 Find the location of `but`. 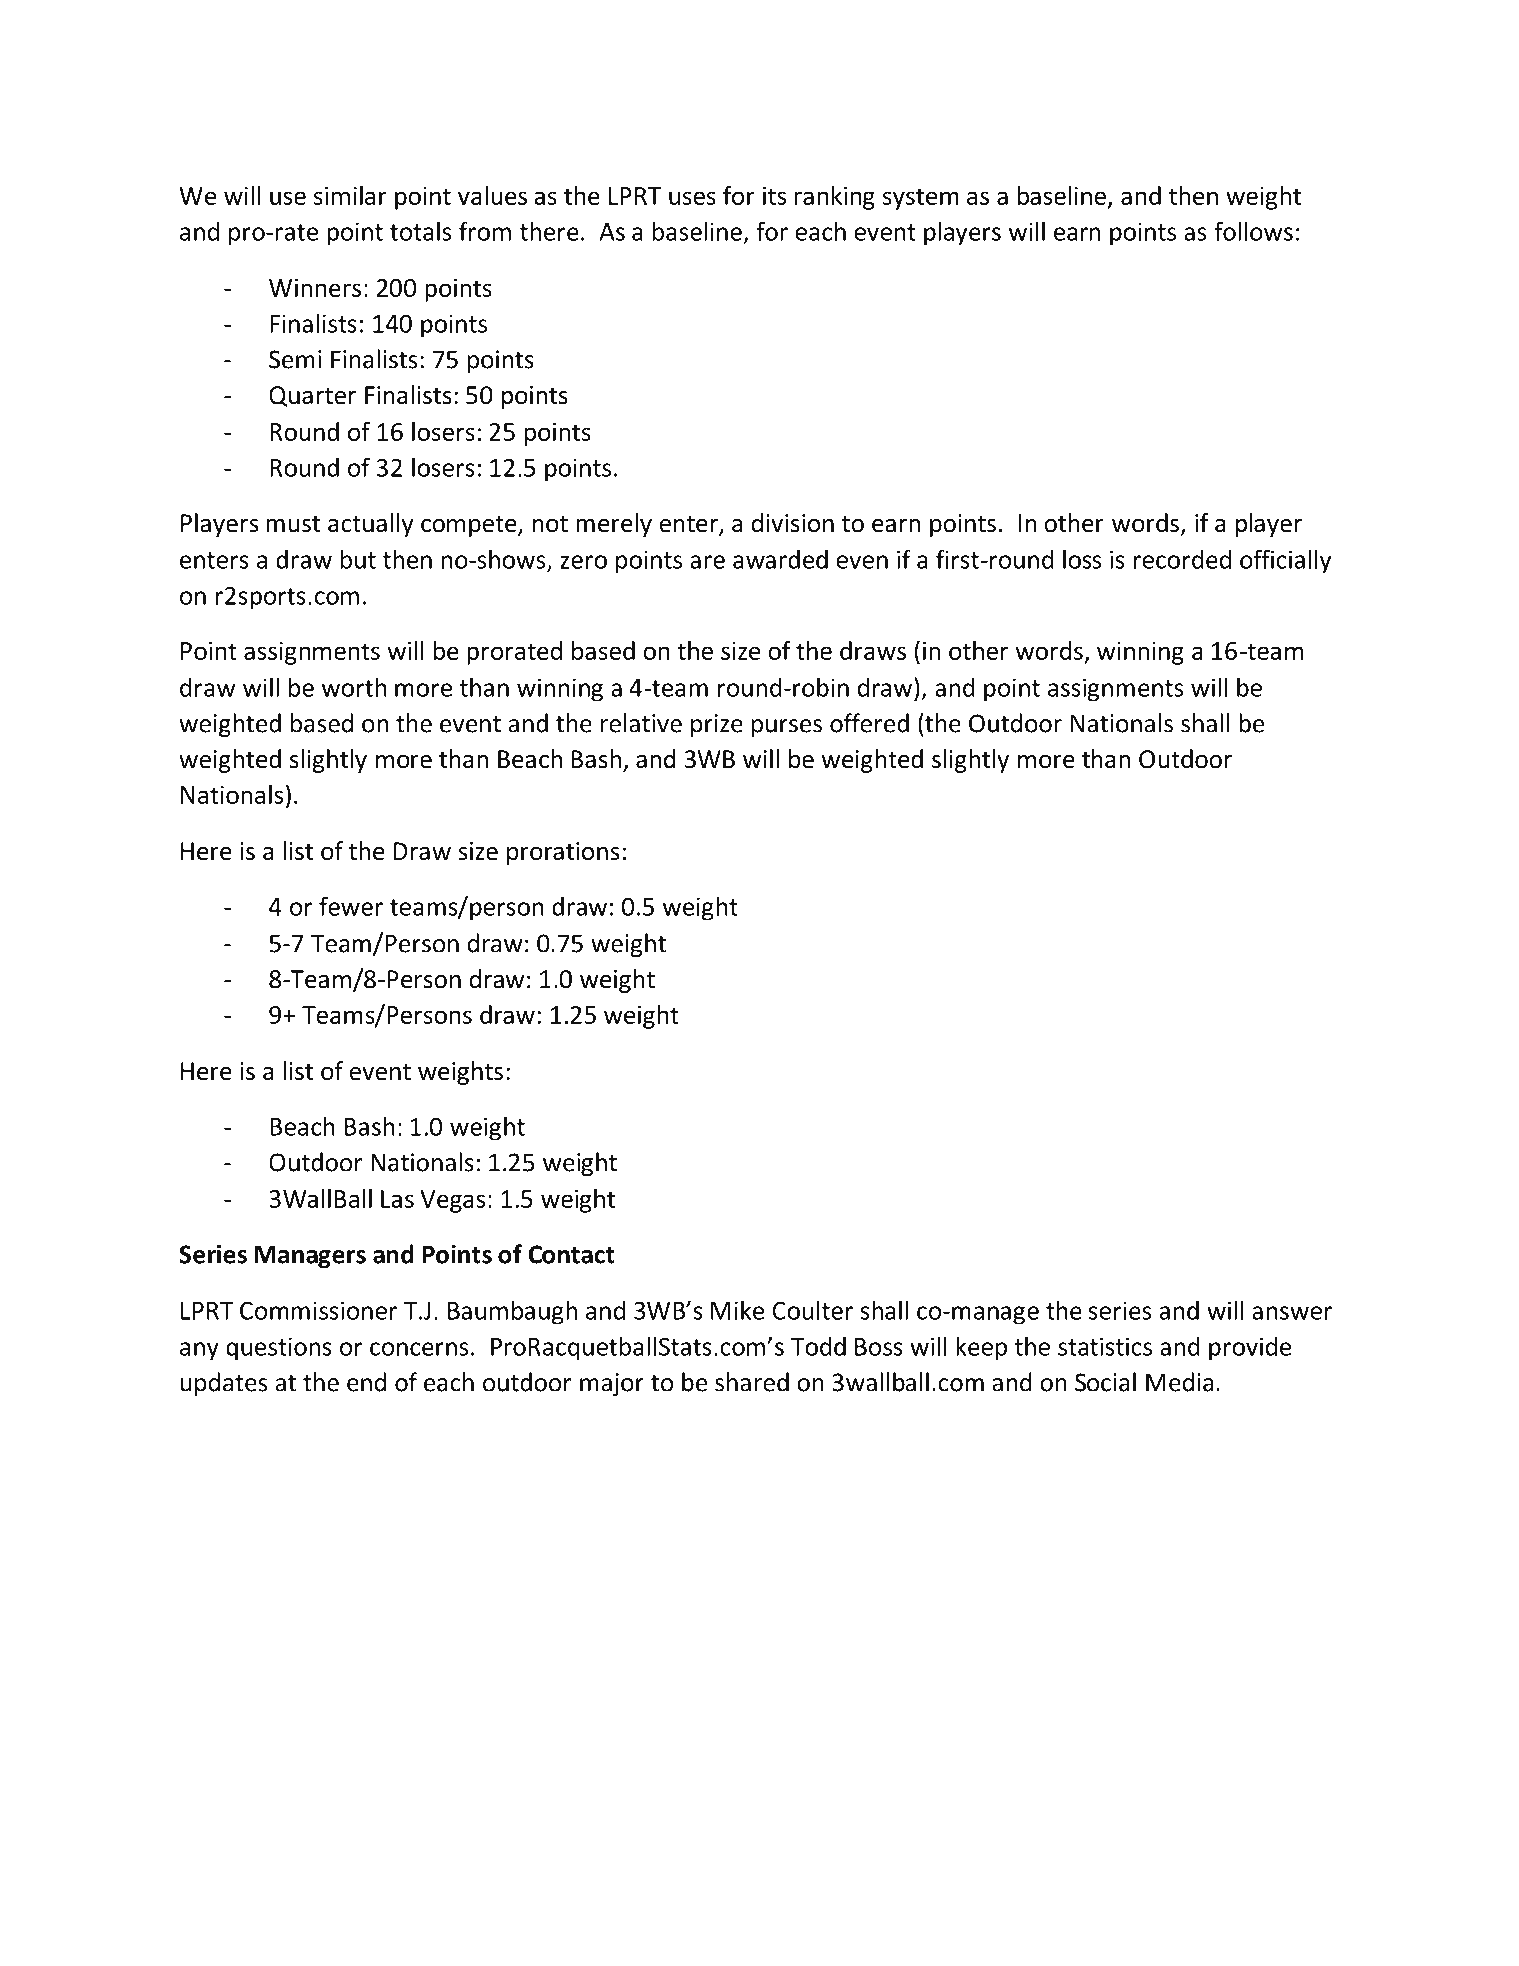

but is located at coordinates (358, 559).
